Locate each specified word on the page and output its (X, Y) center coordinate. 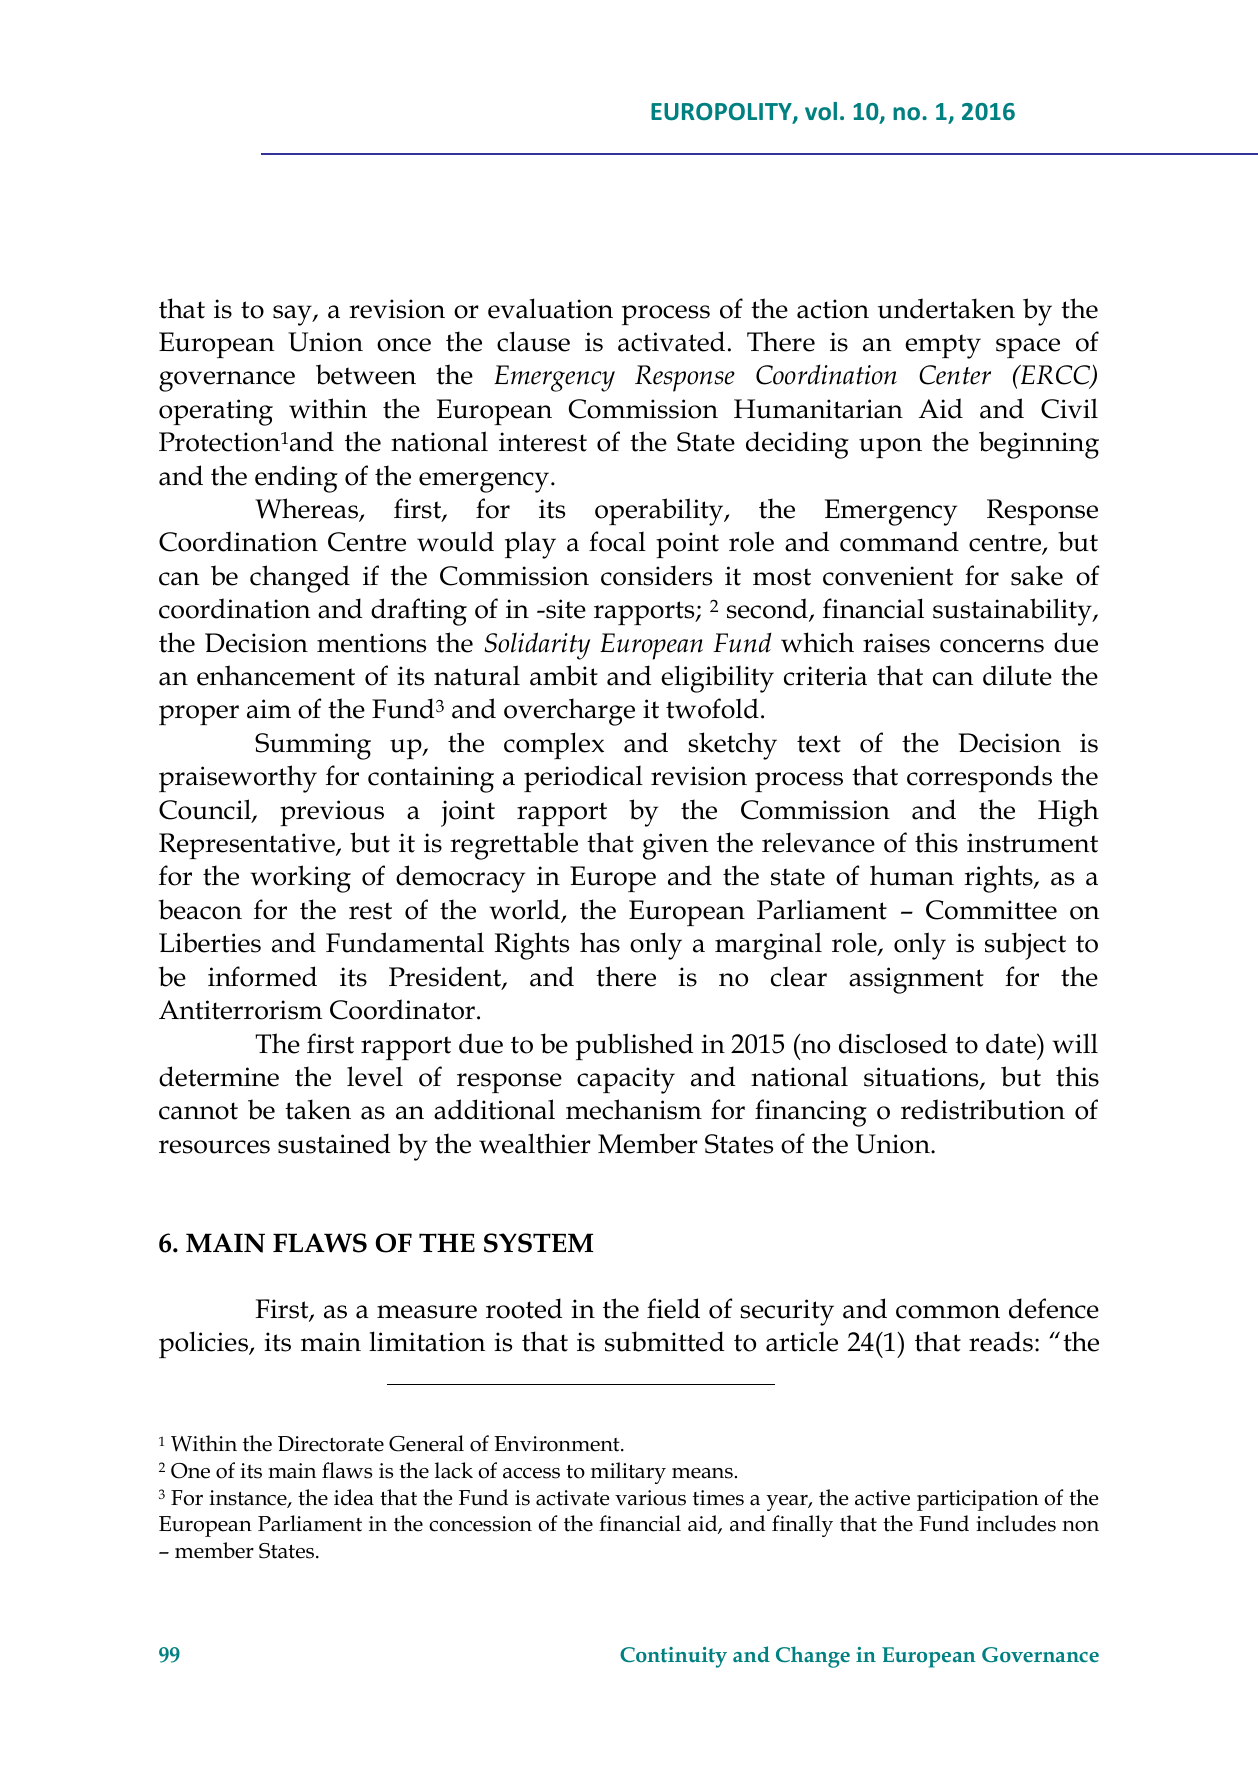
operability (660, 512)
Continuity (673, 1657)
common (948, 1312)
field (673, 1308)
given (675, 846)
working (300, 879)
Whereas (308, 509)
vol (821, 111)
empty (943, 346)
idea (354, 1497)
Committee (991, 910)
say (293, 315)
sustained (334, 1143)
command (899, 541)
